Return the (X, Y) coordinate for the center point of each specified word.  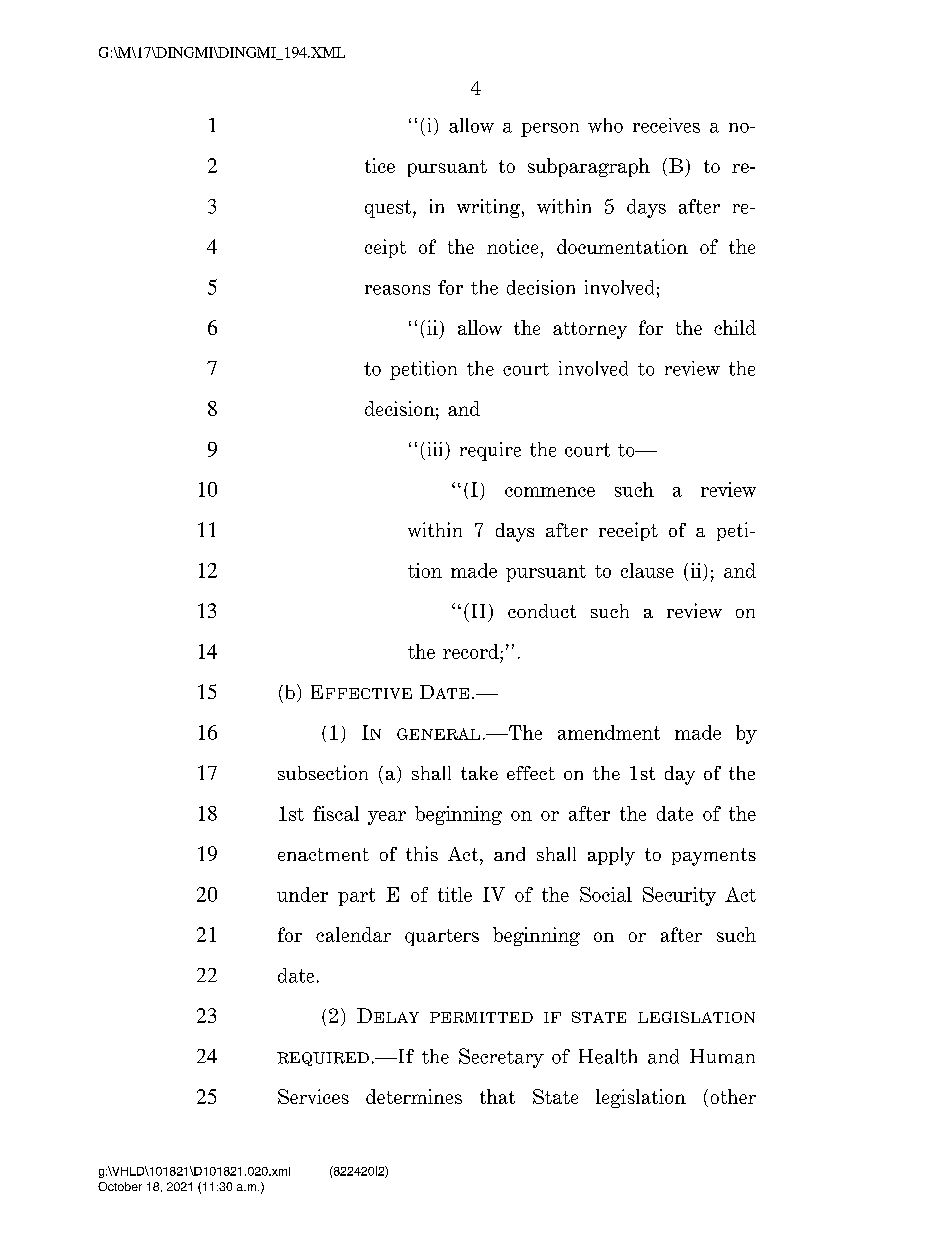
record (472, 651)
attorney (590, 330)
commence (550, 492)
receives (666, 125)
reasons (397, 290)
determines (414, 1096)
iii (435, 449)
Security (679, 896)
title (455, 894)
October (120, 1186)
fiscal (336, 813)
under (302, 894)
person (550, 130)
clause (647, 570)
